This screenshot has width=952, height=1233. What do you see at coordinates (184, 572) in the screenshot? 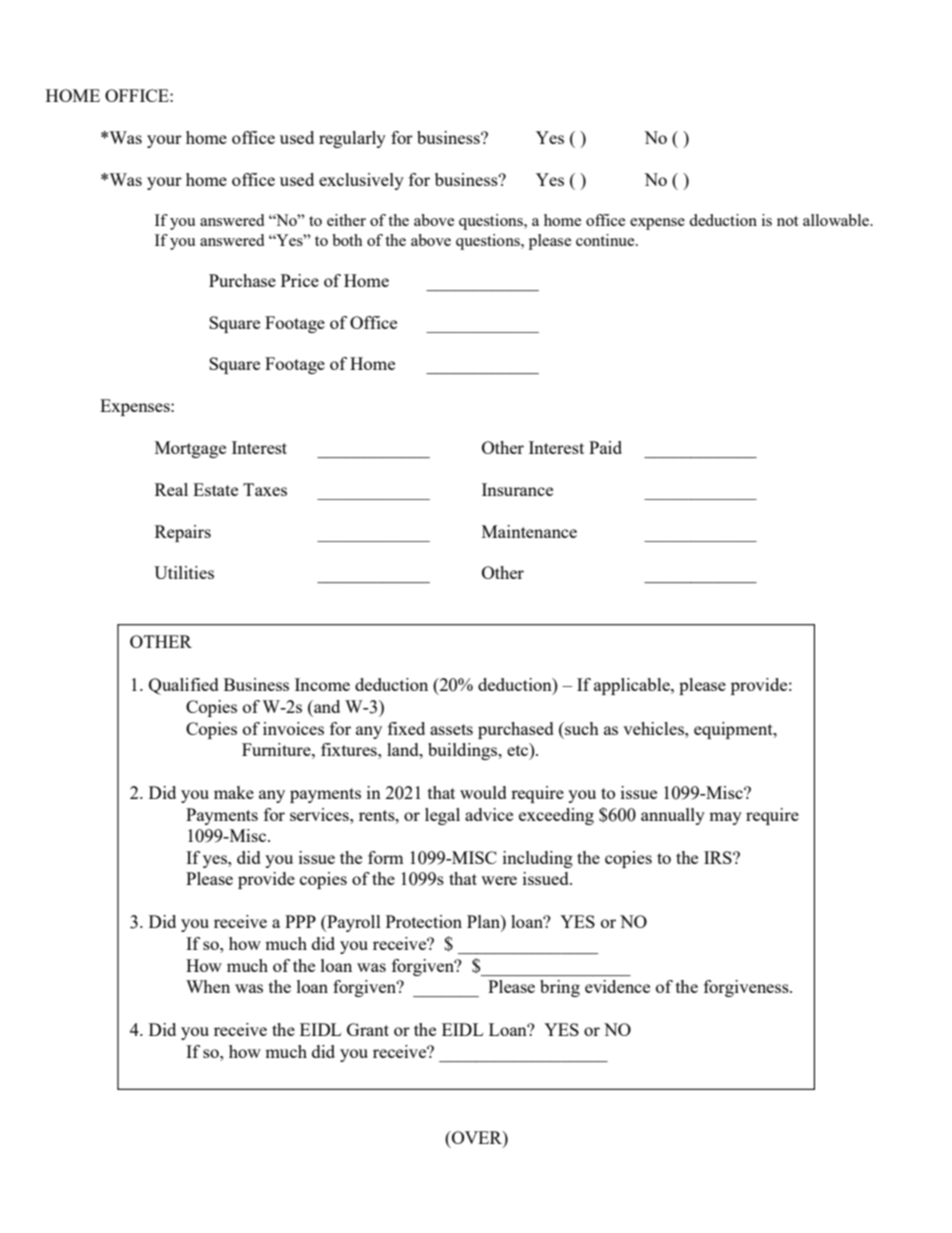
I see `Utilities` at bounding box center [184, 572].
